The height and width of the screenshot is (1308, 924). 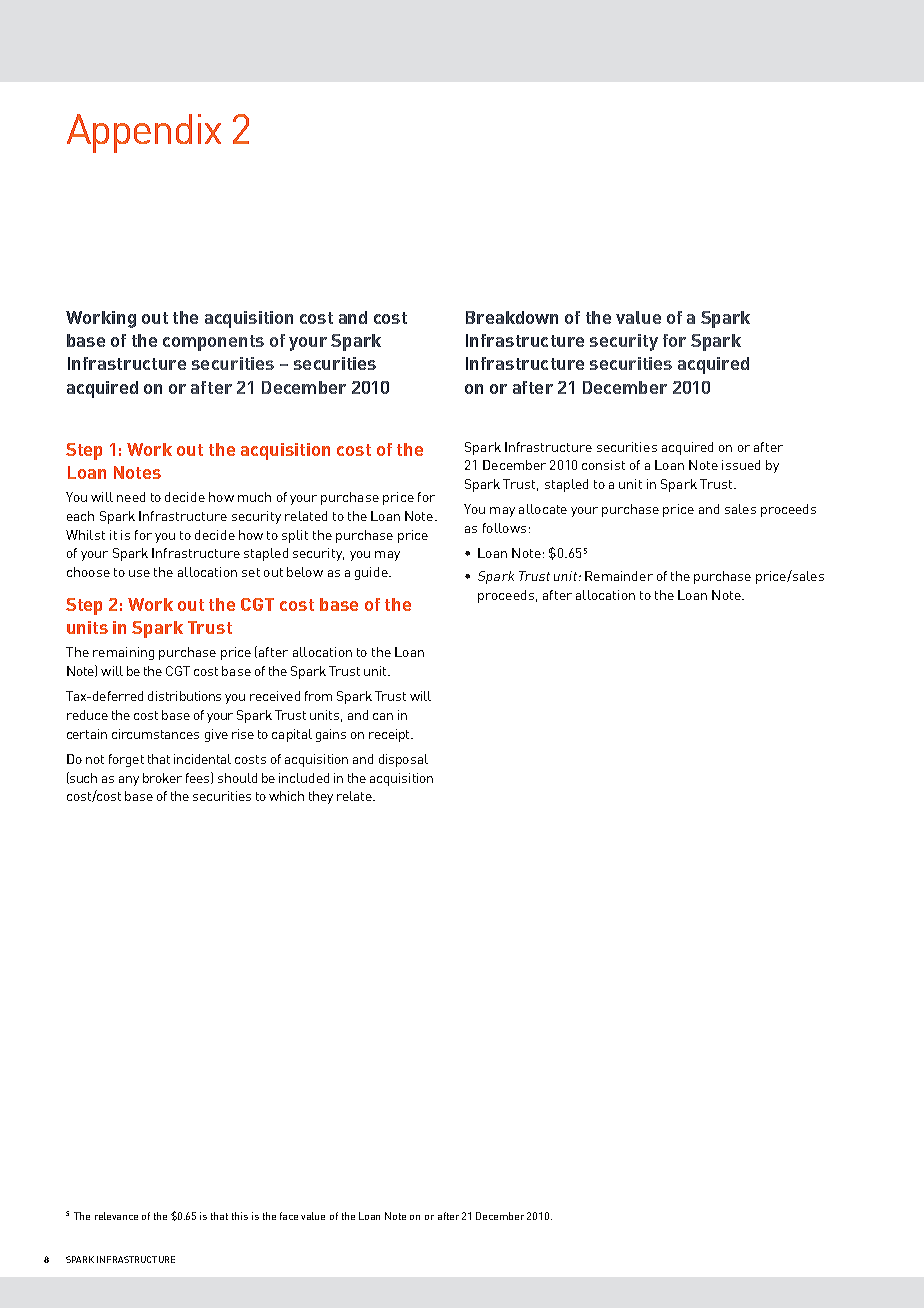 What do you see at coordinates (603, 465) in the screenshot?
I see `consist` at bounding box center [603, 465].
